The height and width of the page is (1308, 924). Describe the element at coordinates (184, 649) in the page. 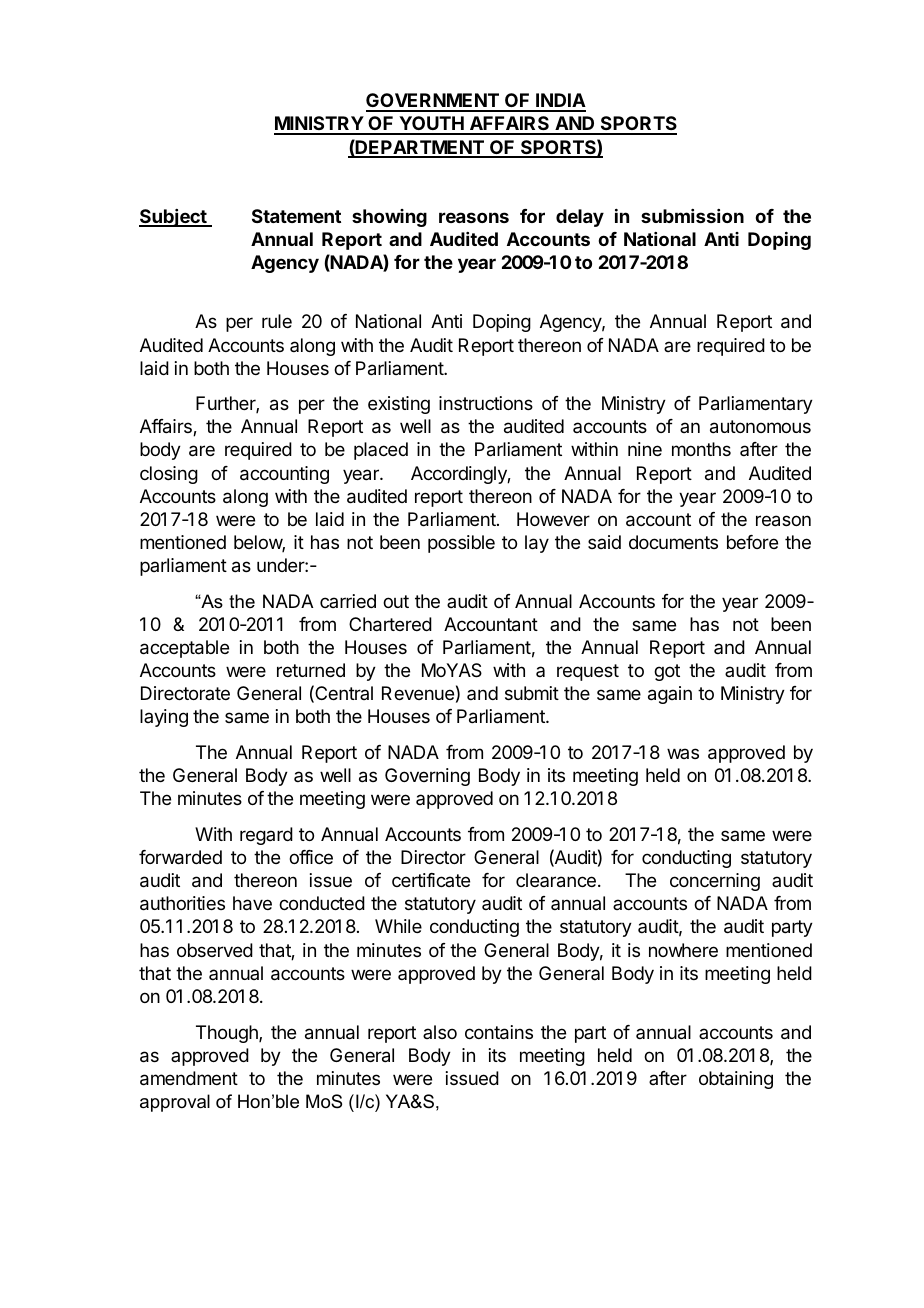

I see `acceptable` at that location.
